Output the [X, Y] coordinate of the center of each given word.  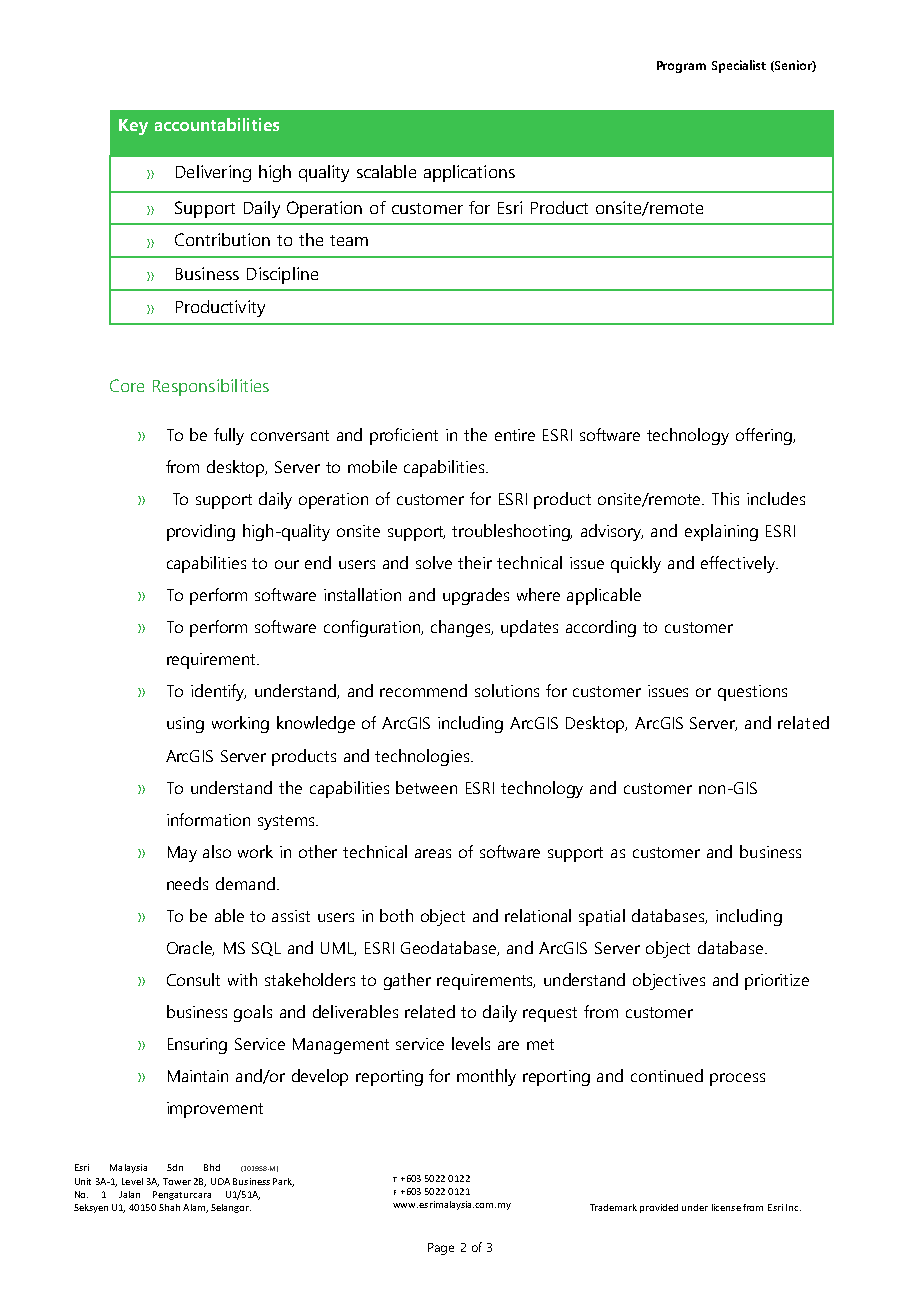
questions [752, 693]
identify [218, 692]
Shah [169, 1207]
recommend [423, 690]
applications [469, 173]
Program [681, 67]
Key [133, 127]
